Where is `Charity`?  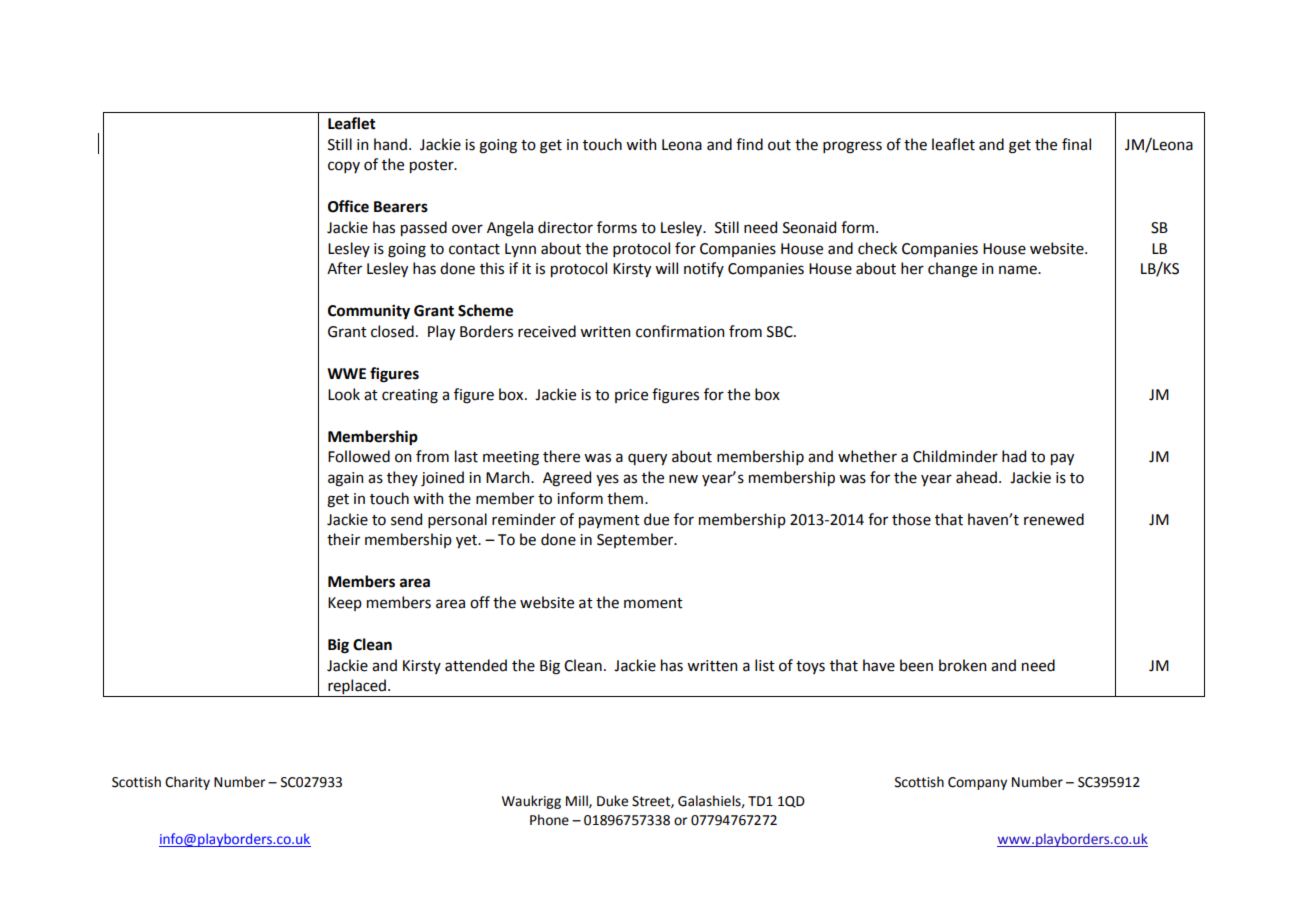 Charity is located at coordinates (187, 783).
